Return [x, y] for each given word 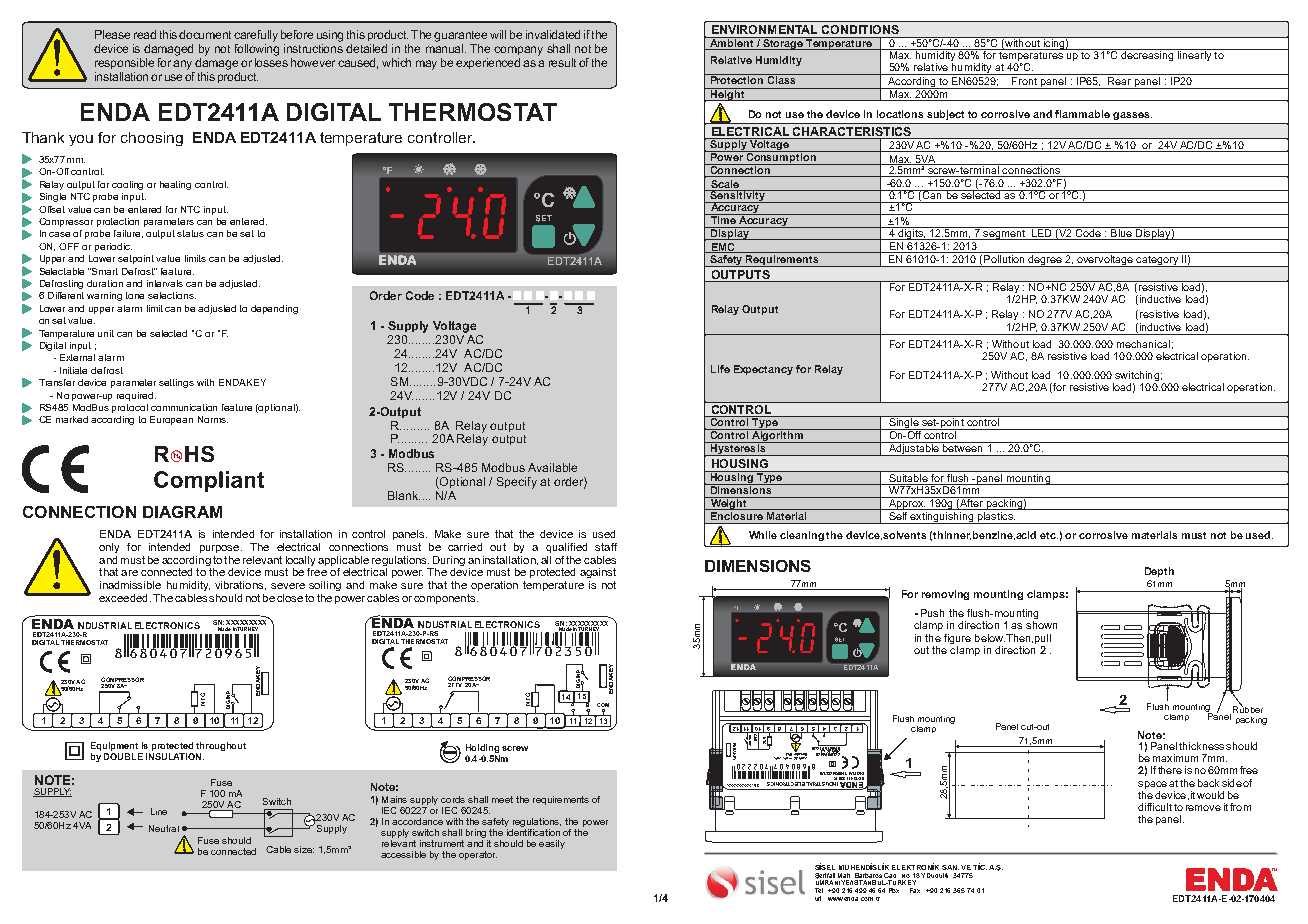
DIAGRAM [182, 512]
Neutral [164, 828]
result [562, 62]
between [963, 447]
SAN [950, 867]
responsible [124, 63]
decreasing [1147, 55]
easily [552, 844]
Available [552, 467]
